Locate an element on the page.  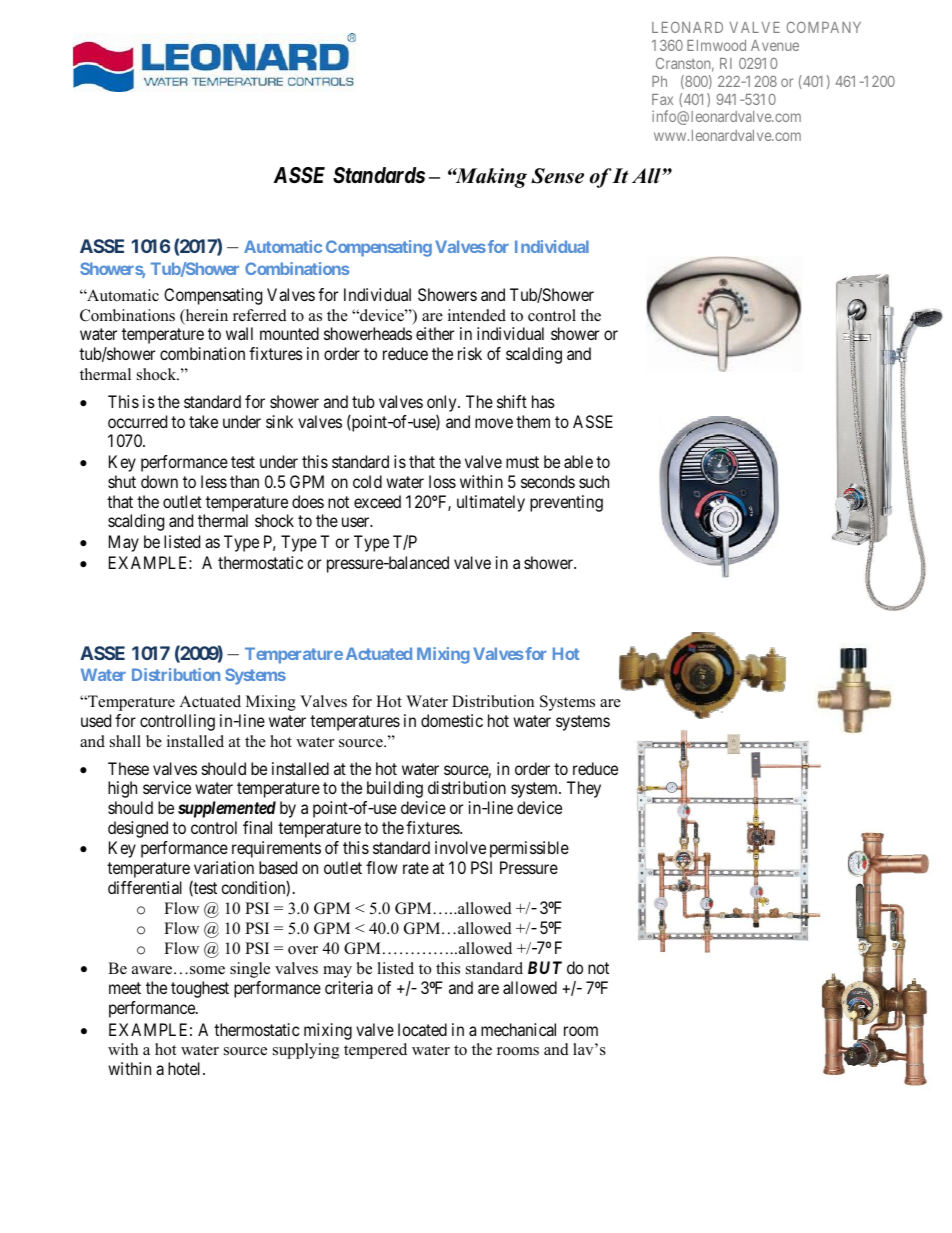
ultimately is located at coordinates (491, 503).
